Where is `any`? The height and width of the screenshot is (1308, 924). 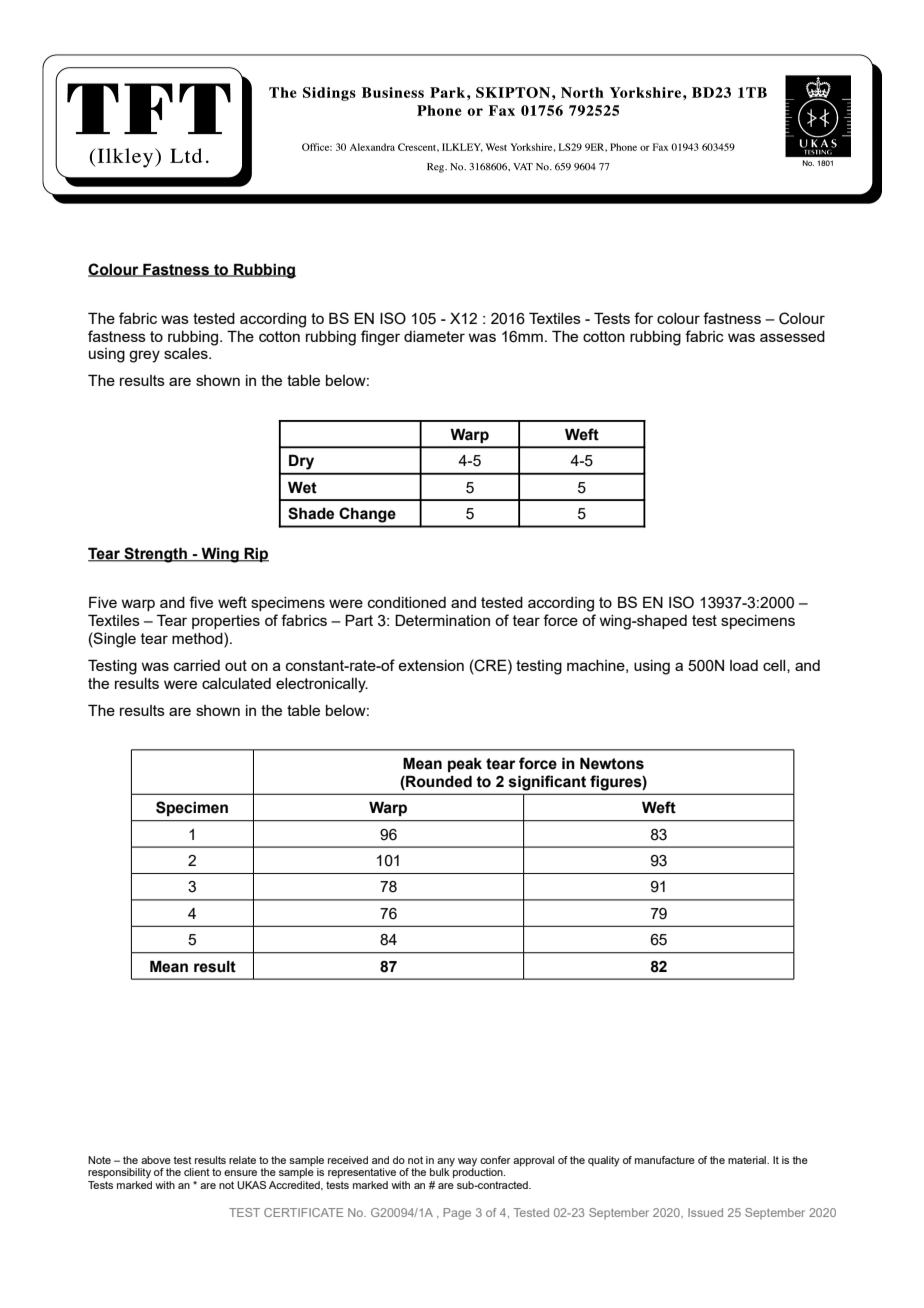 any is located at coordinates (446, 1163).
